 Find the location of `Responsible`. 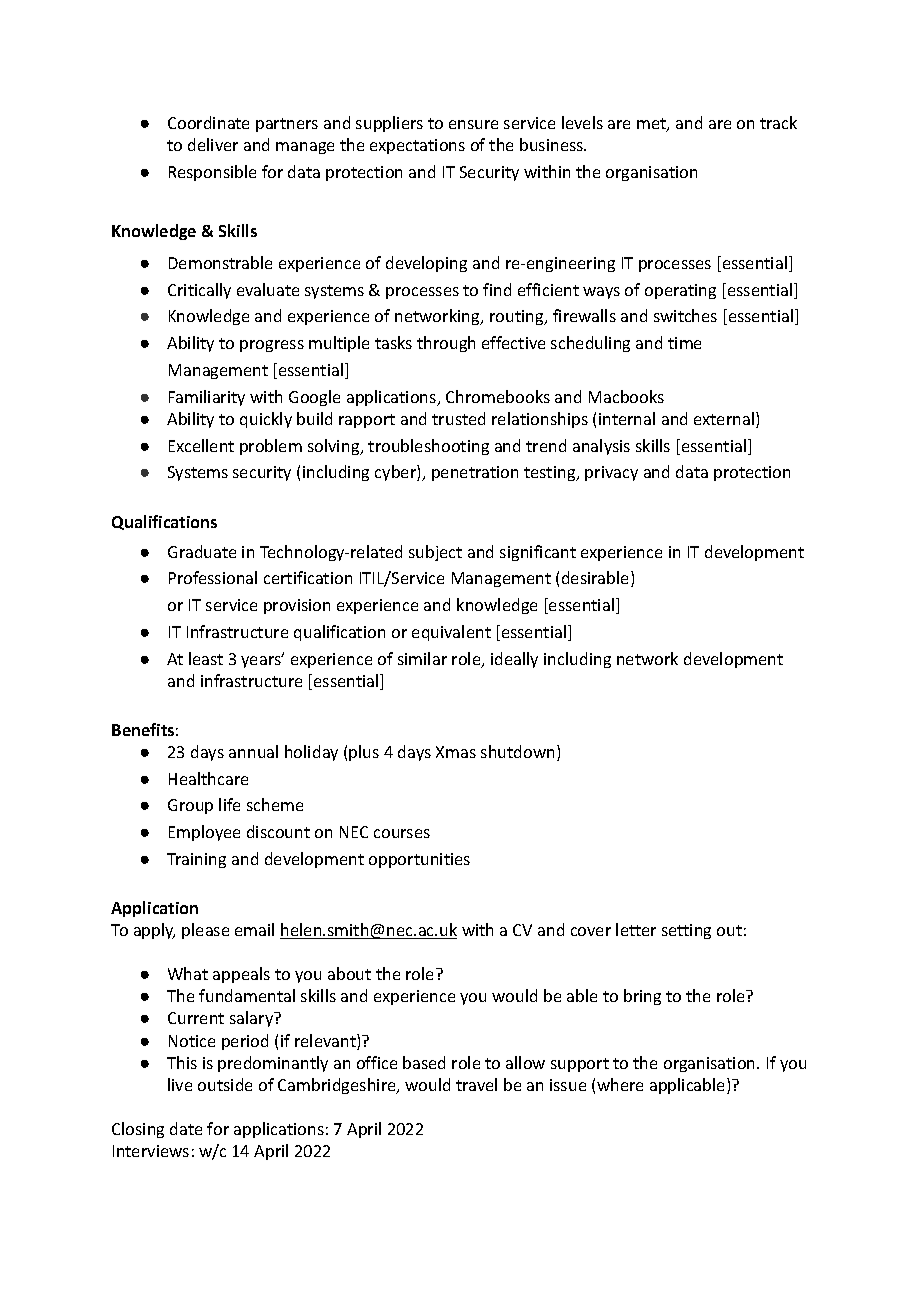

Responsible is located at coordinates (212, 173).
